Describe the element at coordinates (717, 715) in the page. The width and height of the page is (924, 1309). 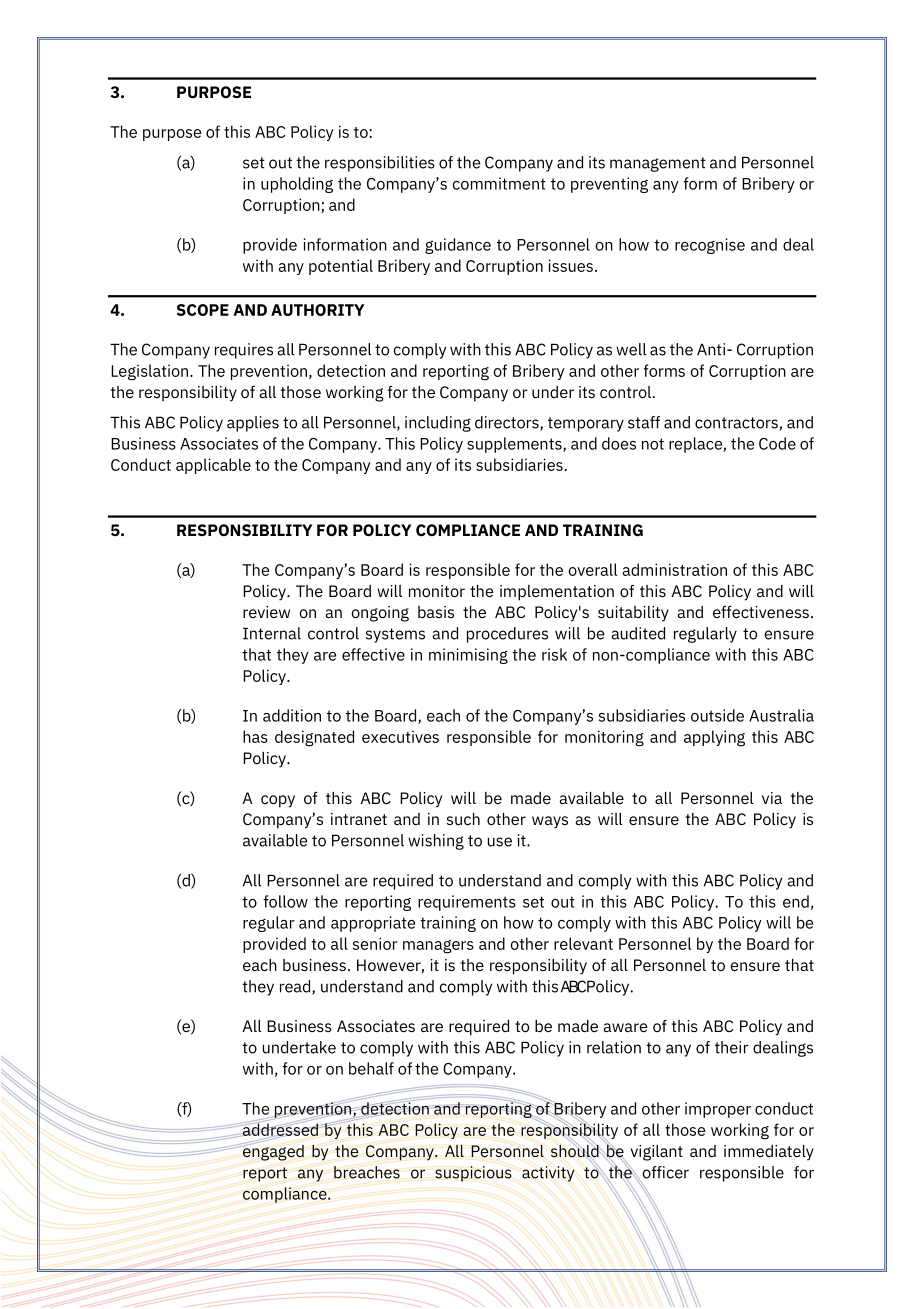
I see `outside` at that location.
